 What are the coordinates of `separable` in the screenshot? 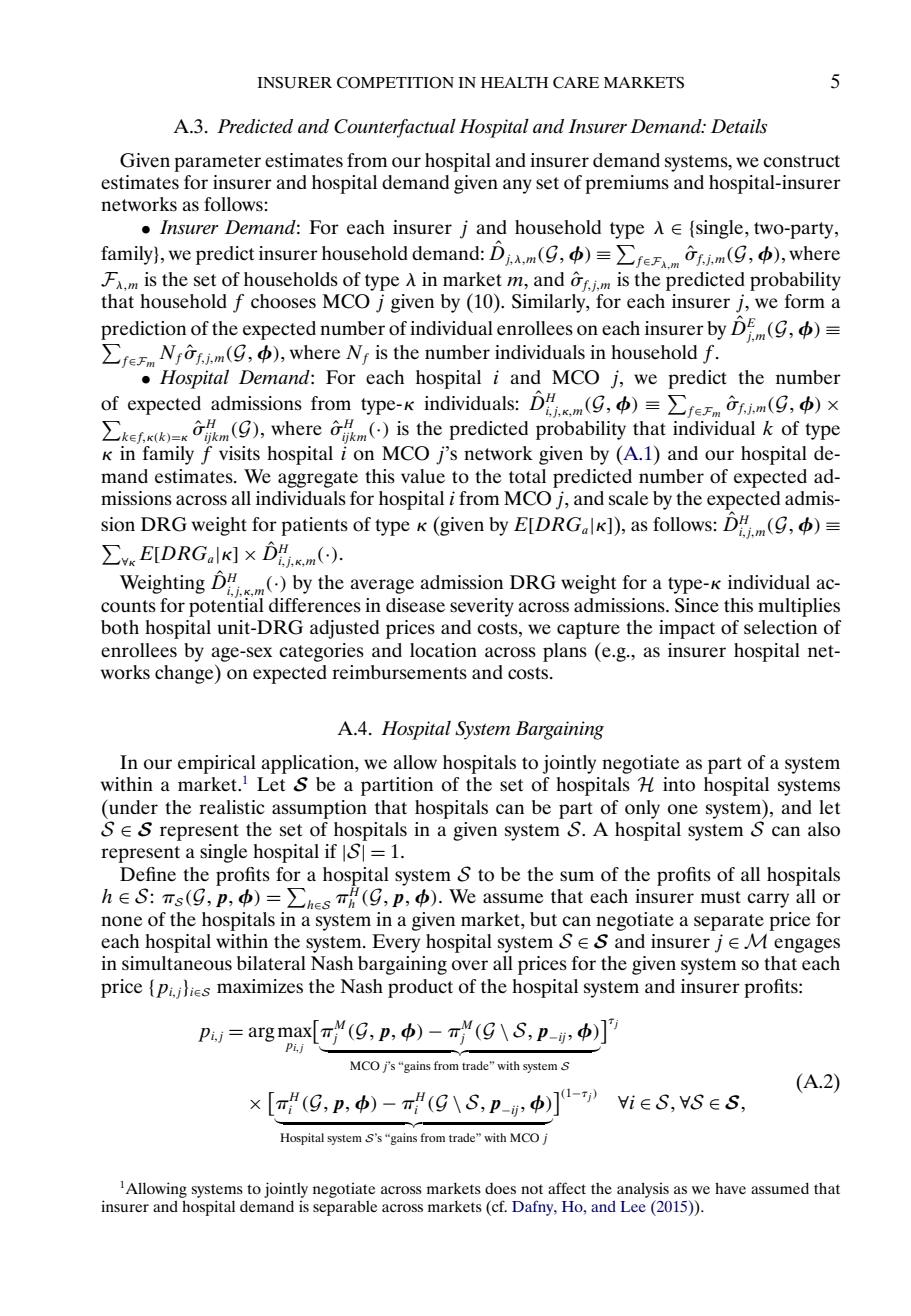 It's located at (345, 1208).
